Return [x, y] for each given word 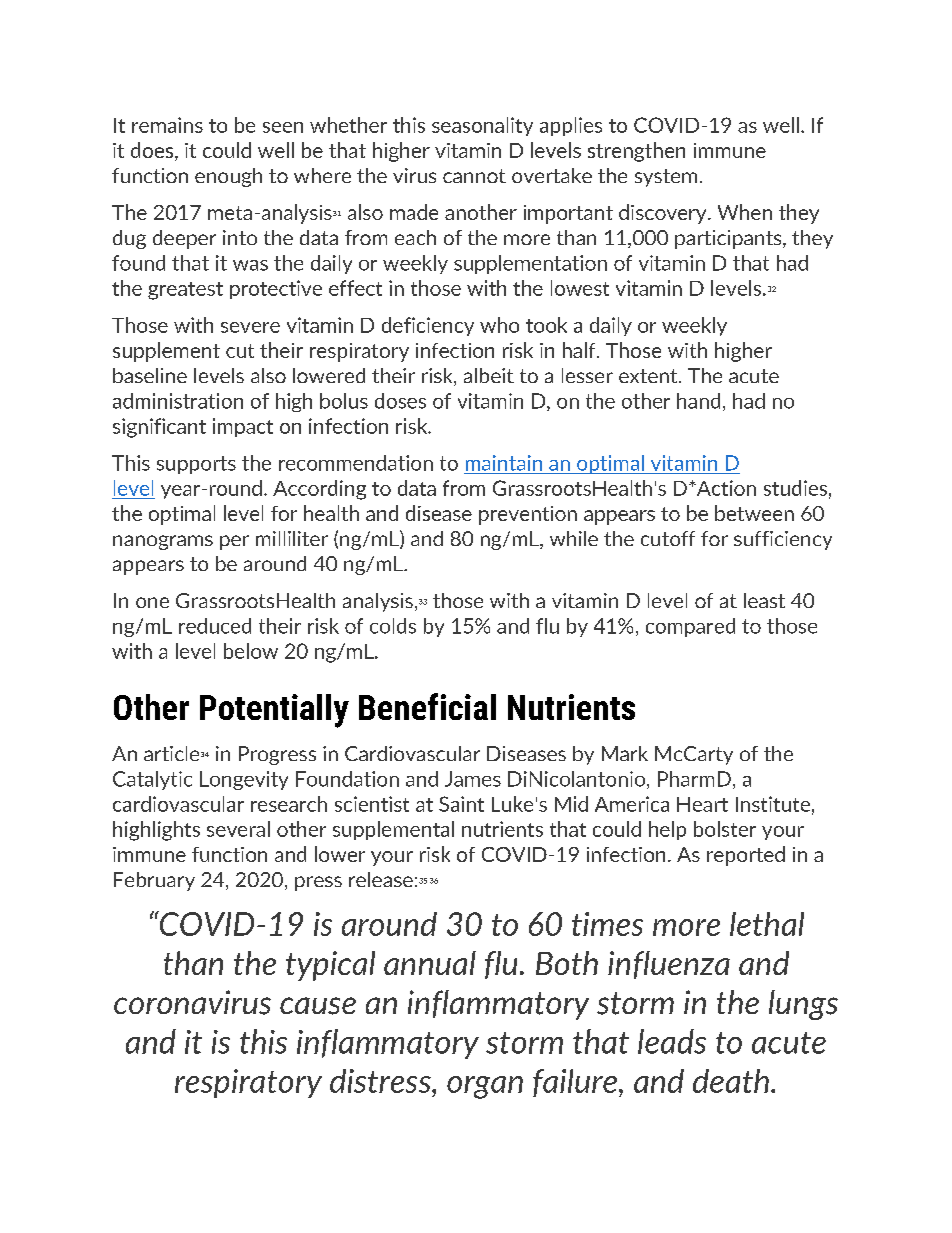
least [764, 600]
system [666, 178]
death [731, 1081]
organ [485, 1087]
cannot [474, 176]
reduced [215, 626]
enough [228, 177]
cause [318, 1006]
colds [393, 626]
